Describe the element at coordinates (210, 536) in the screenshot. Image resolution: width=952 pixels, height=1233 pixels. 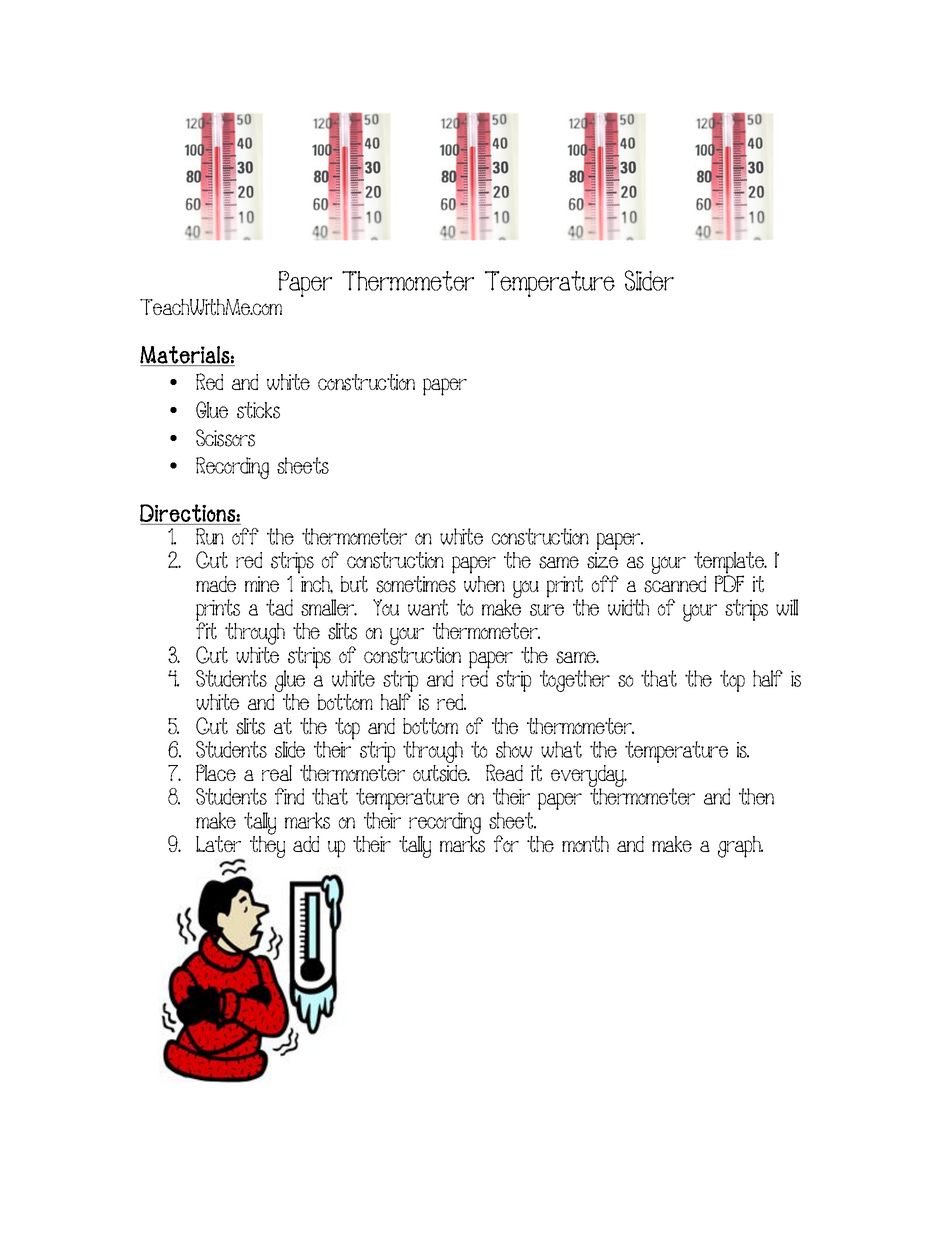
I see `Run` at that location.
